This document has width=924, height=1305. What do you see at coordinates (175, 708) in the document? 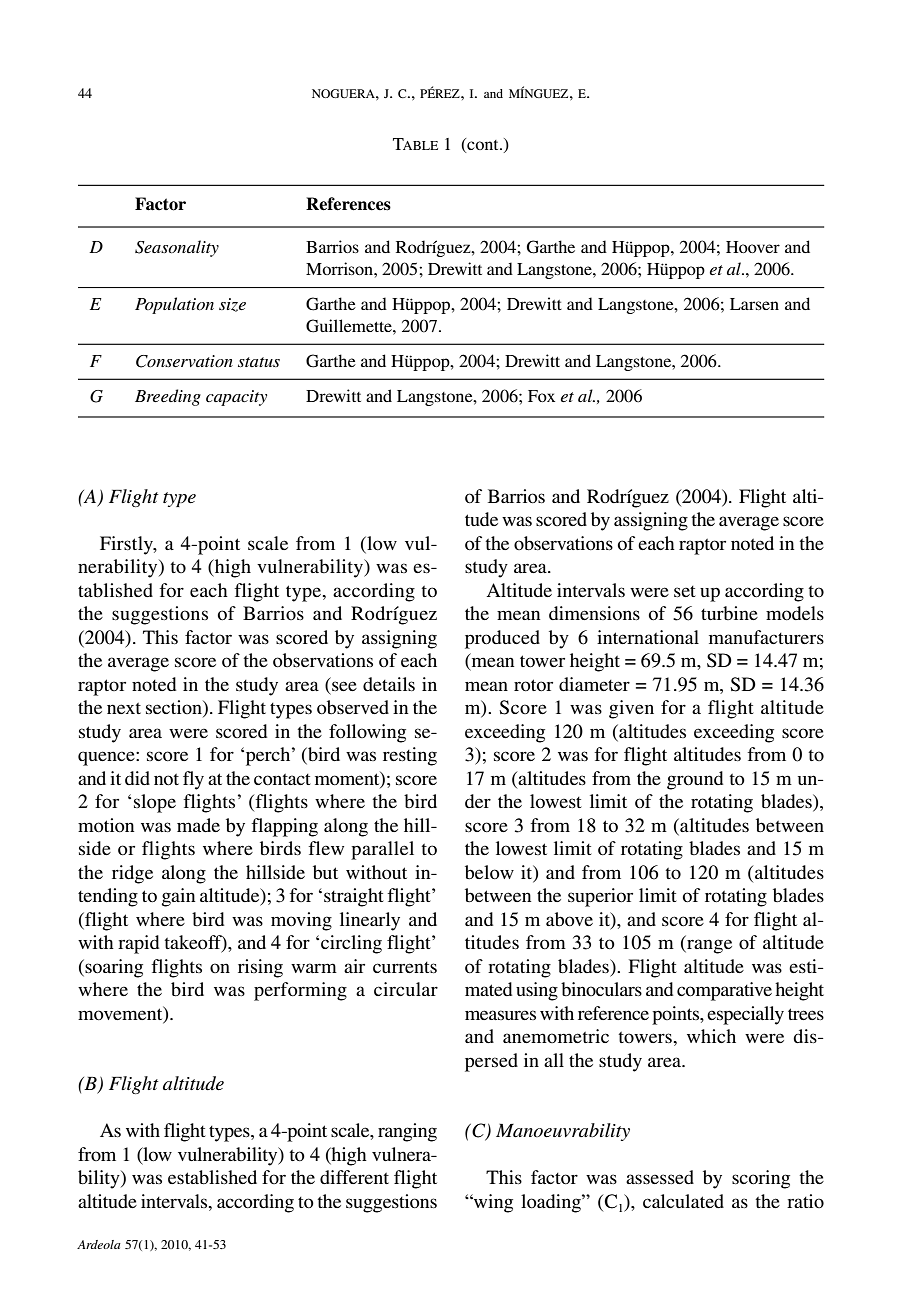
I see `section` at bounding box center [175, 708].
